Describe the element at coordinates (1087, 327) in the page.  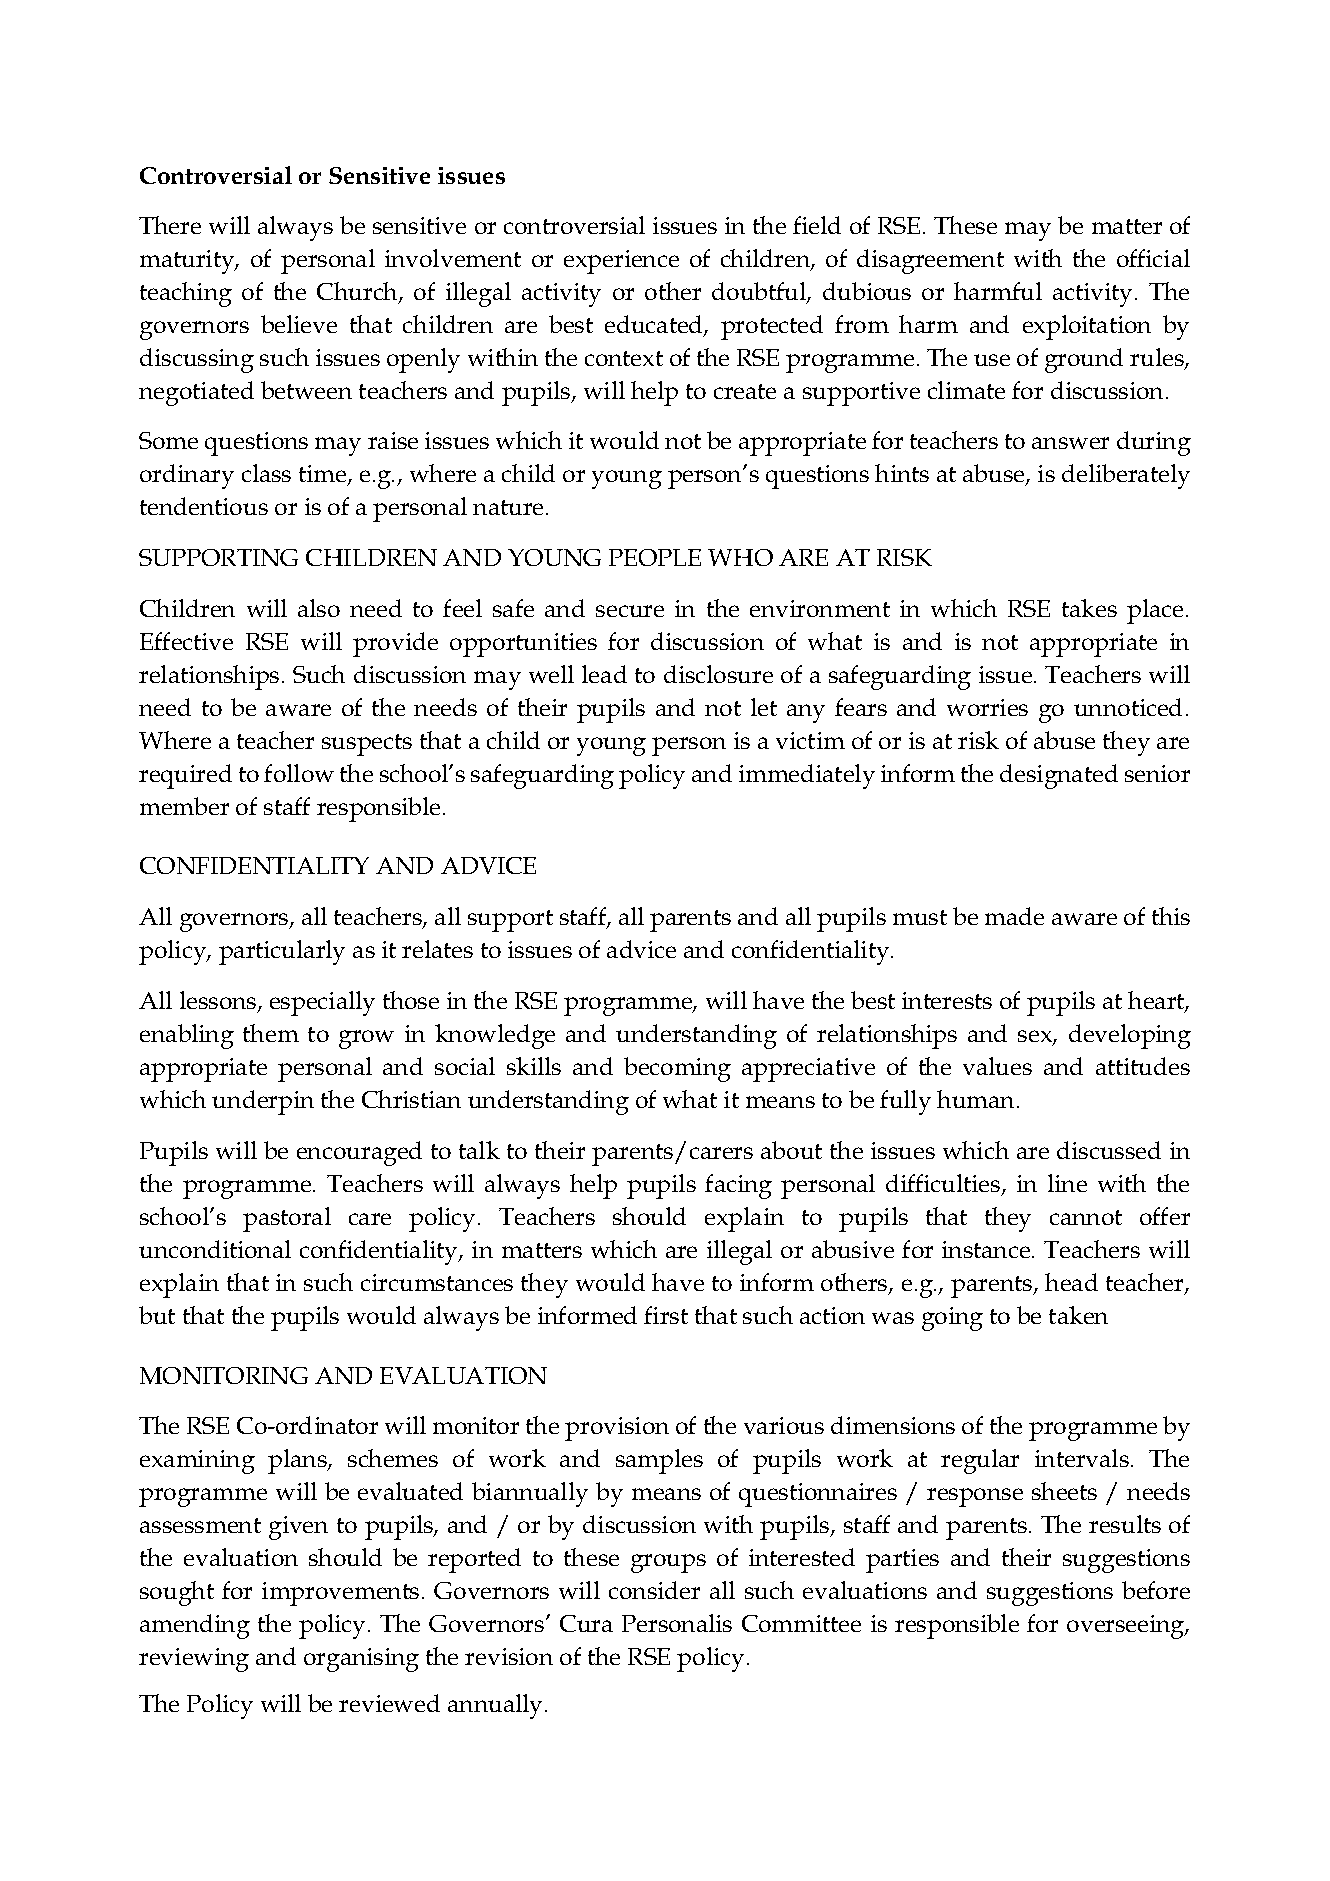
I see `exploitation` at that location.
